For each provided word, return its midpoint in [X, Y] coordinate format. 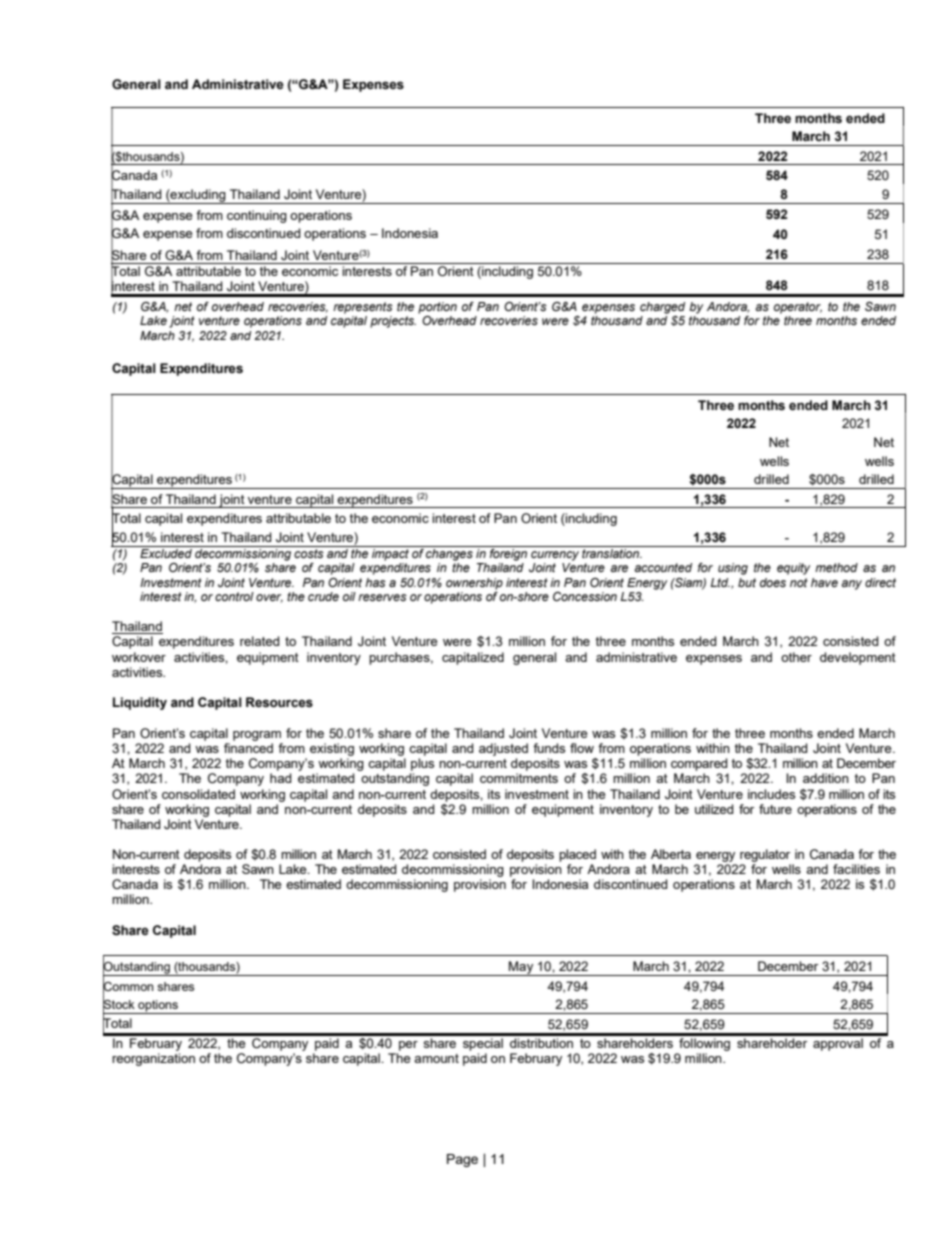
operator [798, 308]
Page [462, 1160]
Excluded [166, 552]
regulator [765, 855]
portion [437, 308]
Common [128, 986]
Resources [279, 702]
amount [436, 1058]
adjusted [503, 749]
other [796, 657]
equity [793, 569]
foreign [508, 553]
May [521, 968]
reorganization [153, 1059]
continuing [257, 216]
